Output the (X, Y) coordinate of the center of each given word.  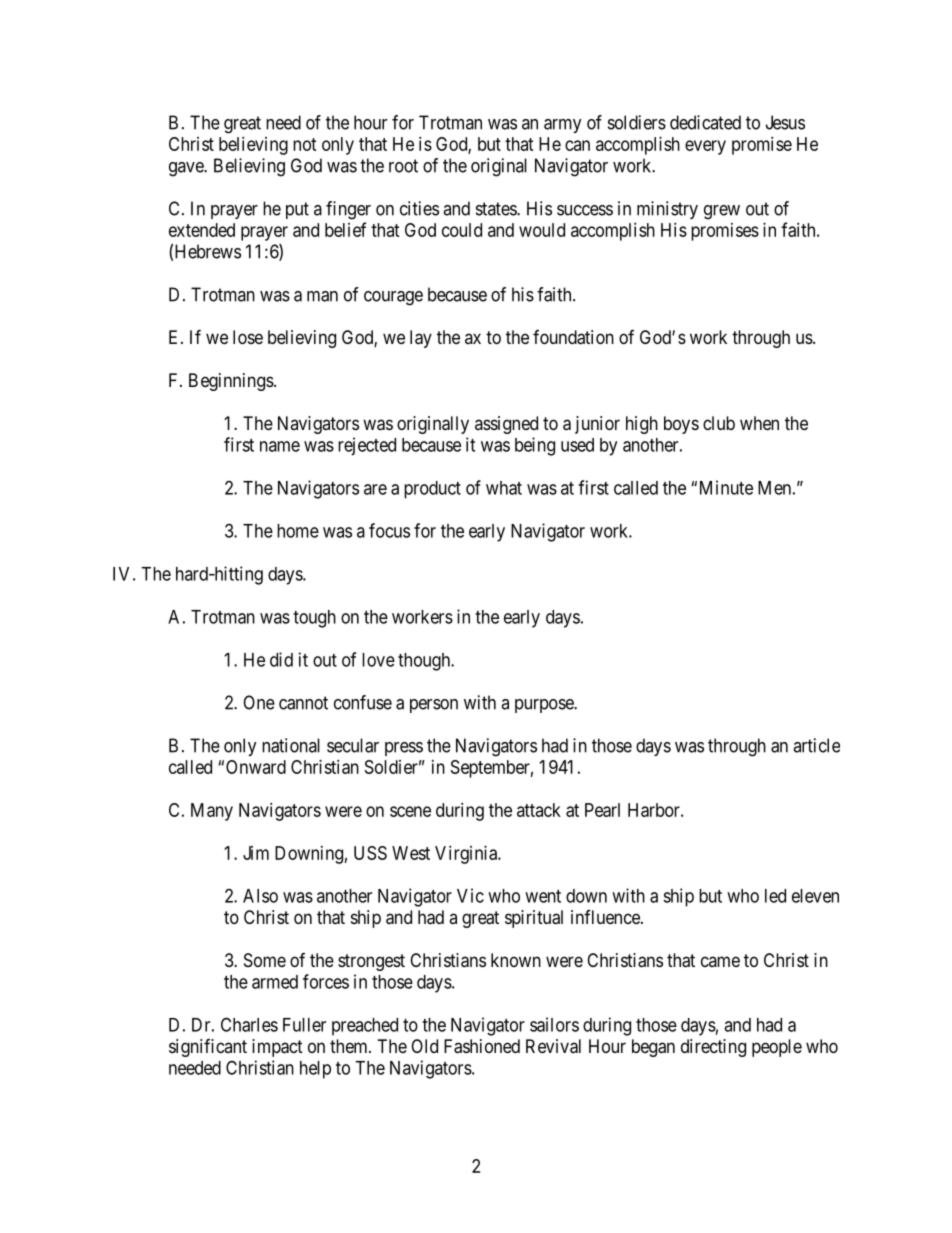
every (705, 147)
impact (277, 1048)
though (425, 662)
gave (187, 169)
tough (314, 619)
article (816, 745)
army (563, 126)
